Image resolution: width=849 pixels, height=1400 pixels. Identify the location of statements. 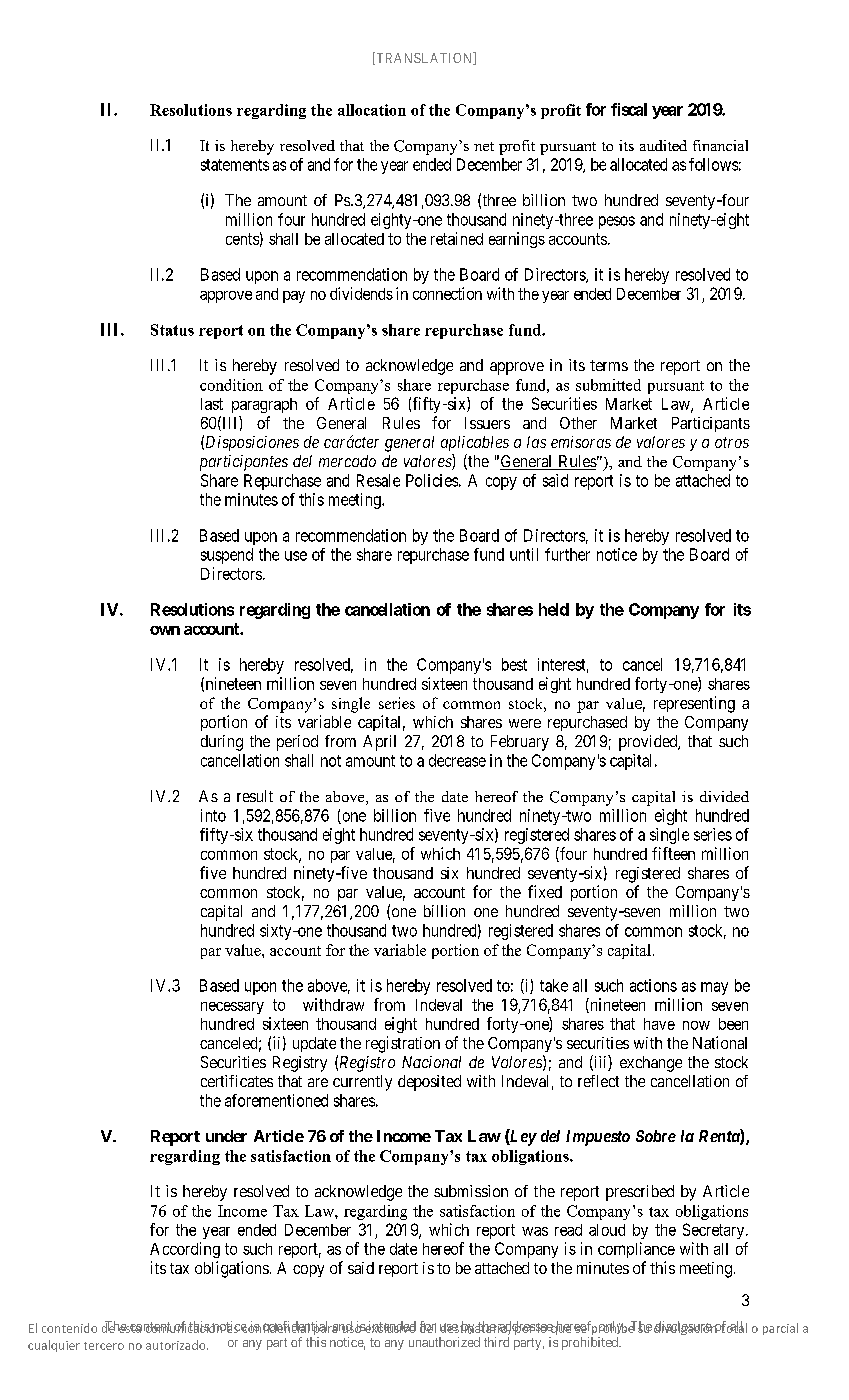
(235, 165).
